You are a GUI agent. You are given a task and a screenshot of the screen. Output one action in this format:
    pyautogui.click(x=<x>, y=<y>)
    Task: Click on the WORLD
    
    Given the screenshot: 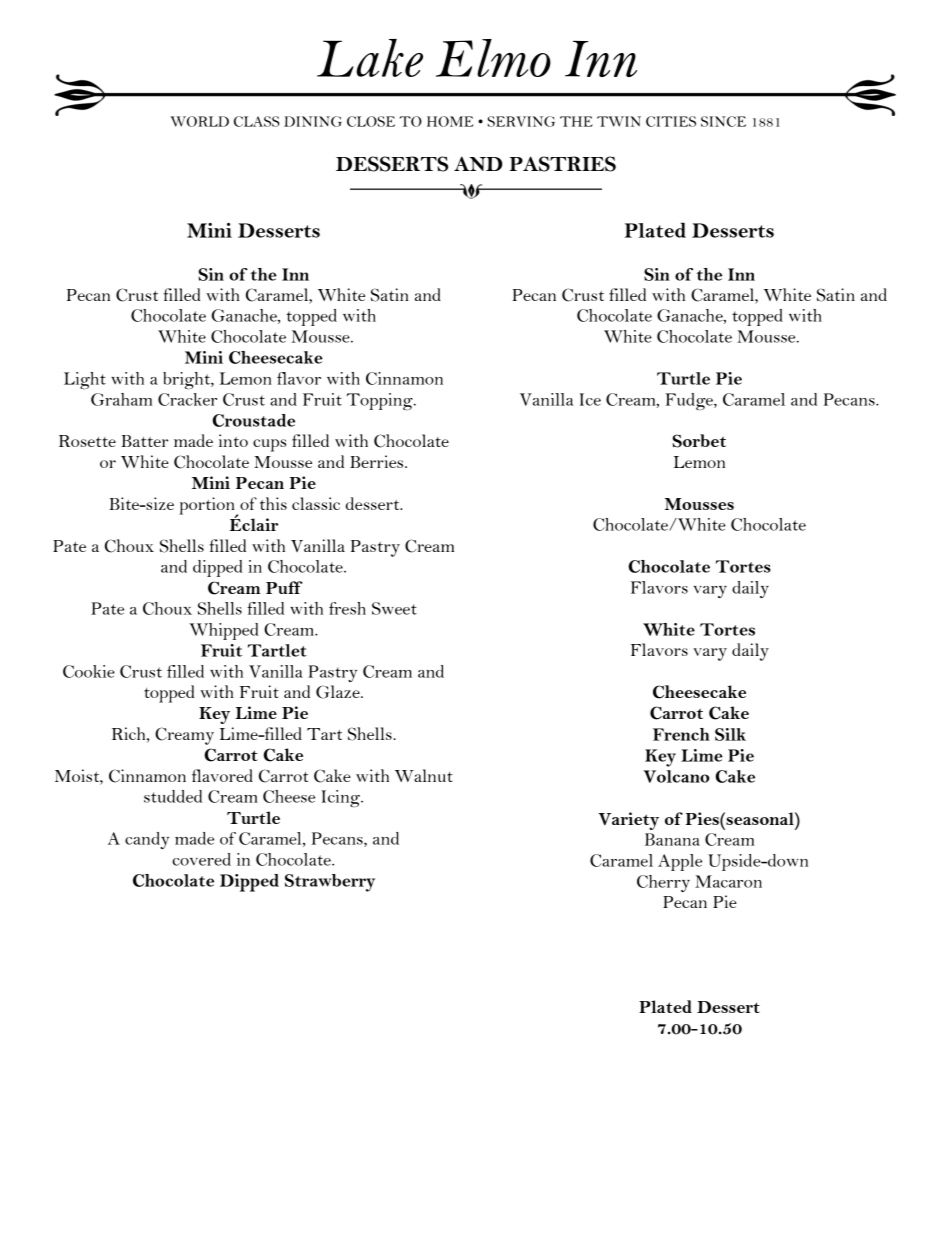 What is the action you would take?
    pyautogui.click(x=199, y=121)
